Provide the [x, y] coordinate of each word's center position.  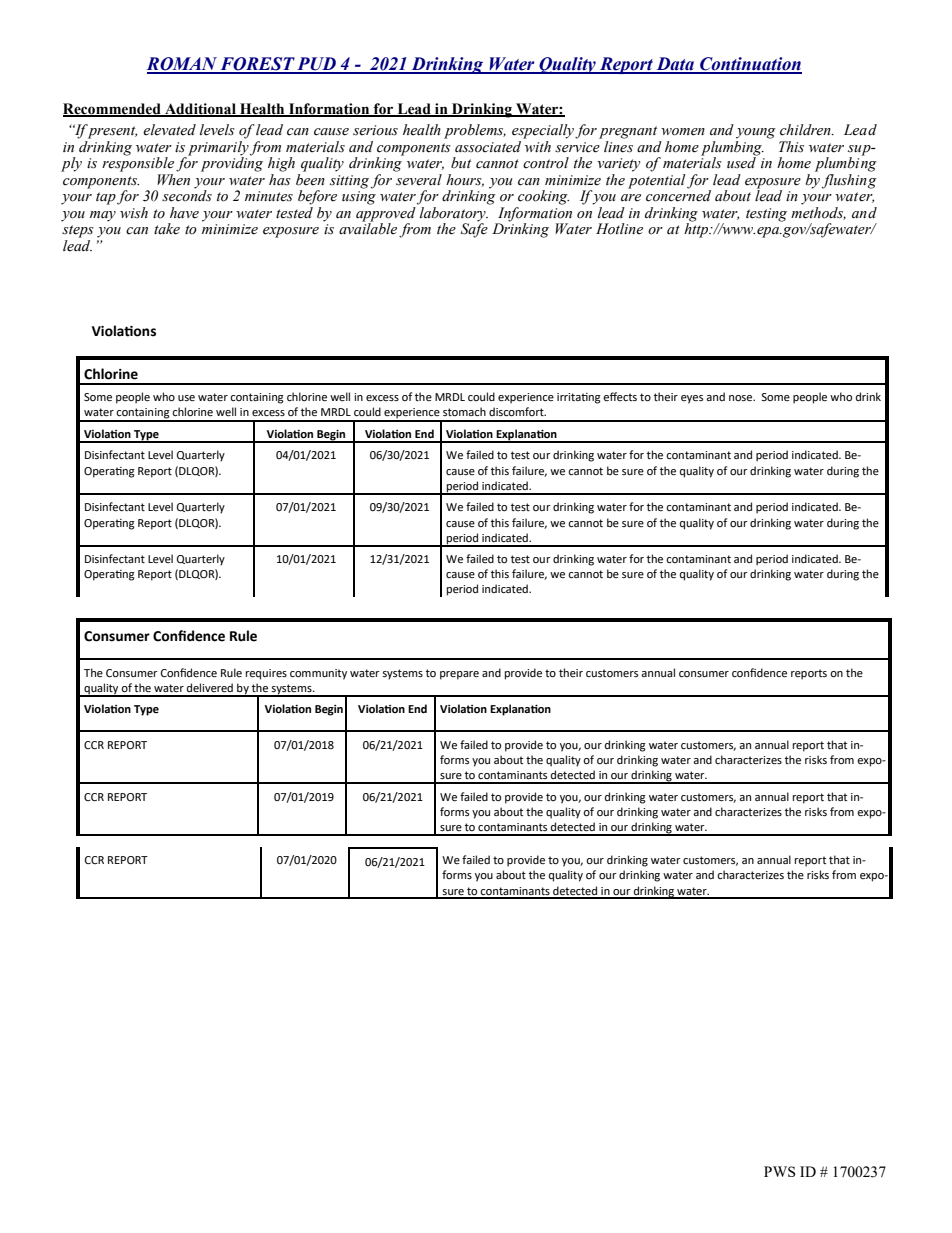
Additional [200, 109]
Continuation [750, 65]
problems [475, 131]
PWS [780, 1171]
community [318, 674]
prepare [459, 675]
